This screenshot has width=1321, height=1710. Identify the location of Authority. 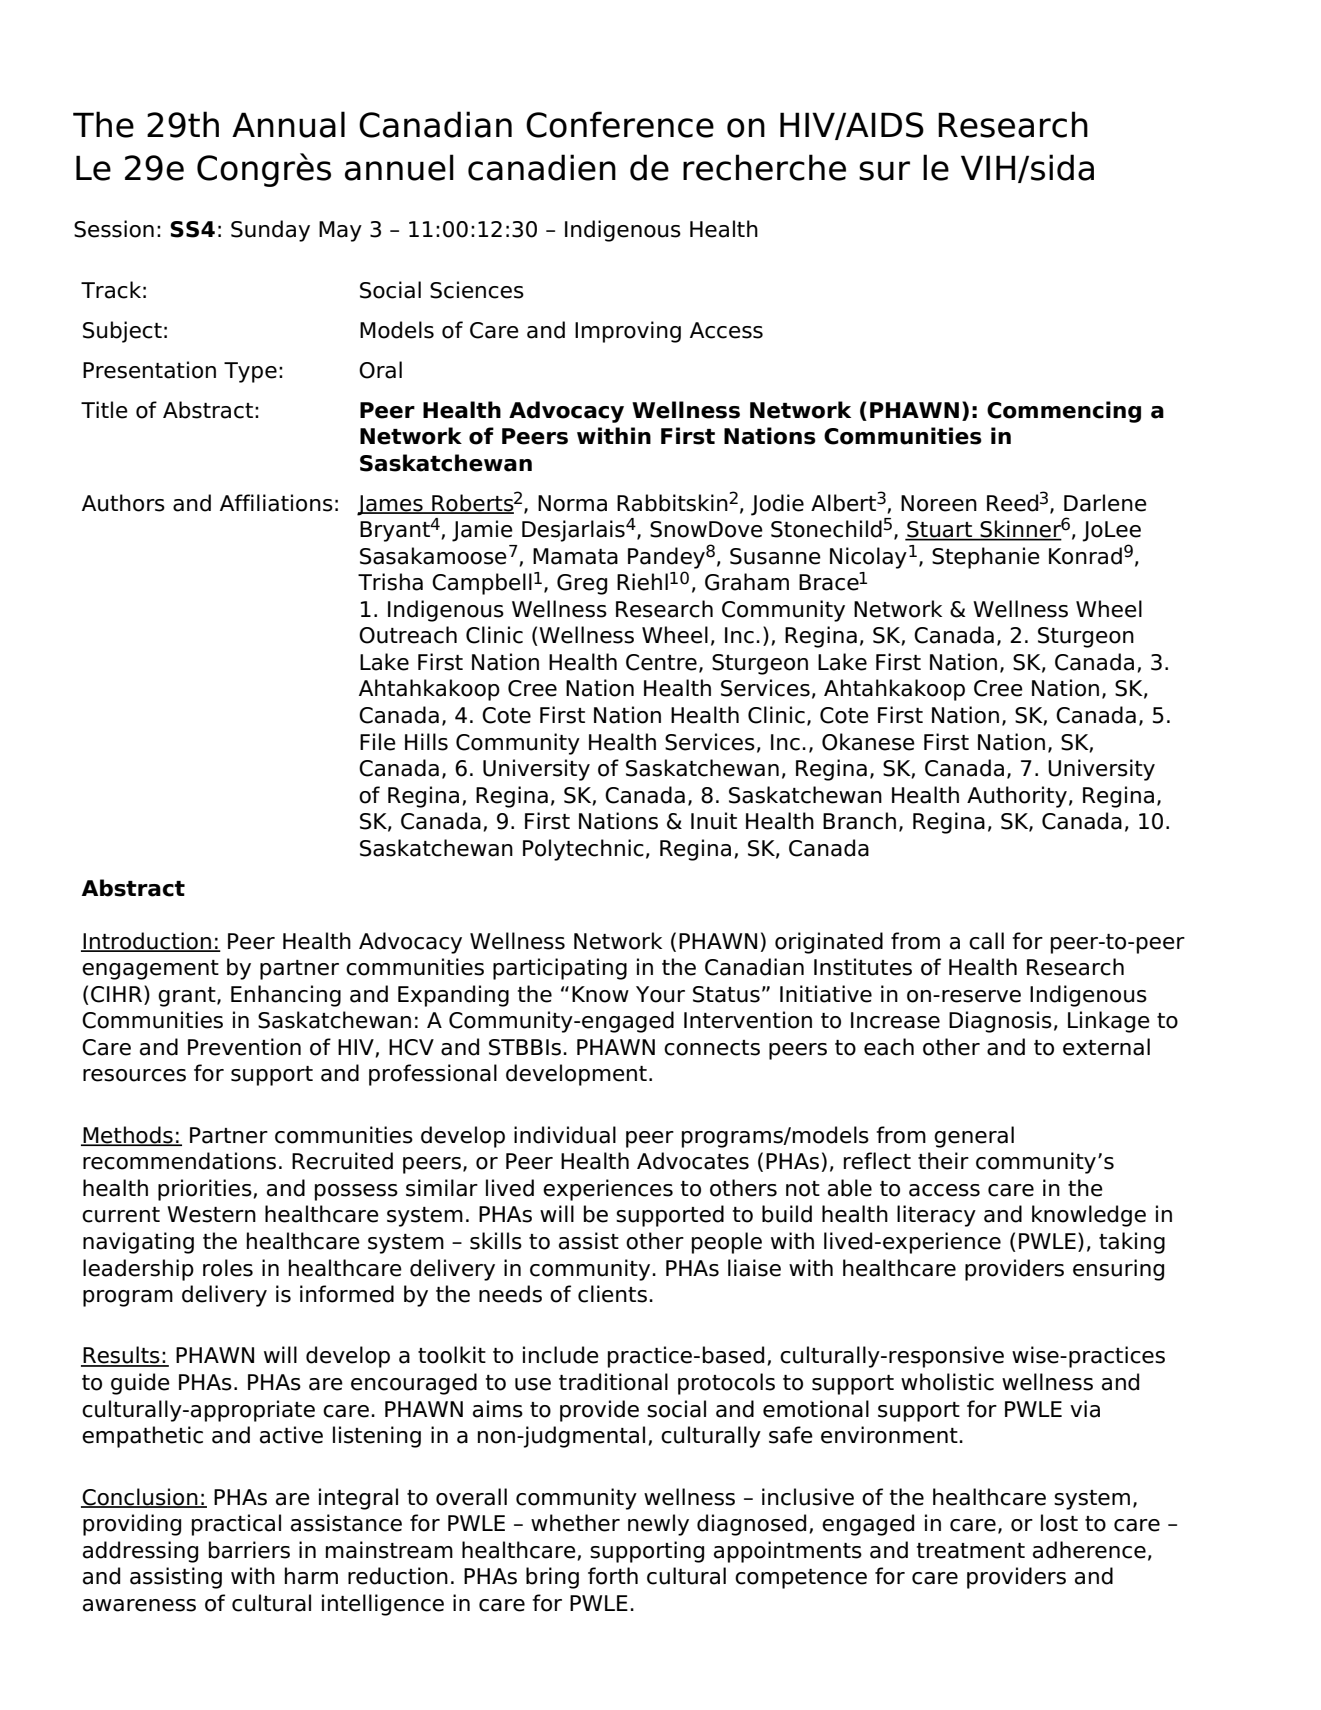
(1017, 797).
